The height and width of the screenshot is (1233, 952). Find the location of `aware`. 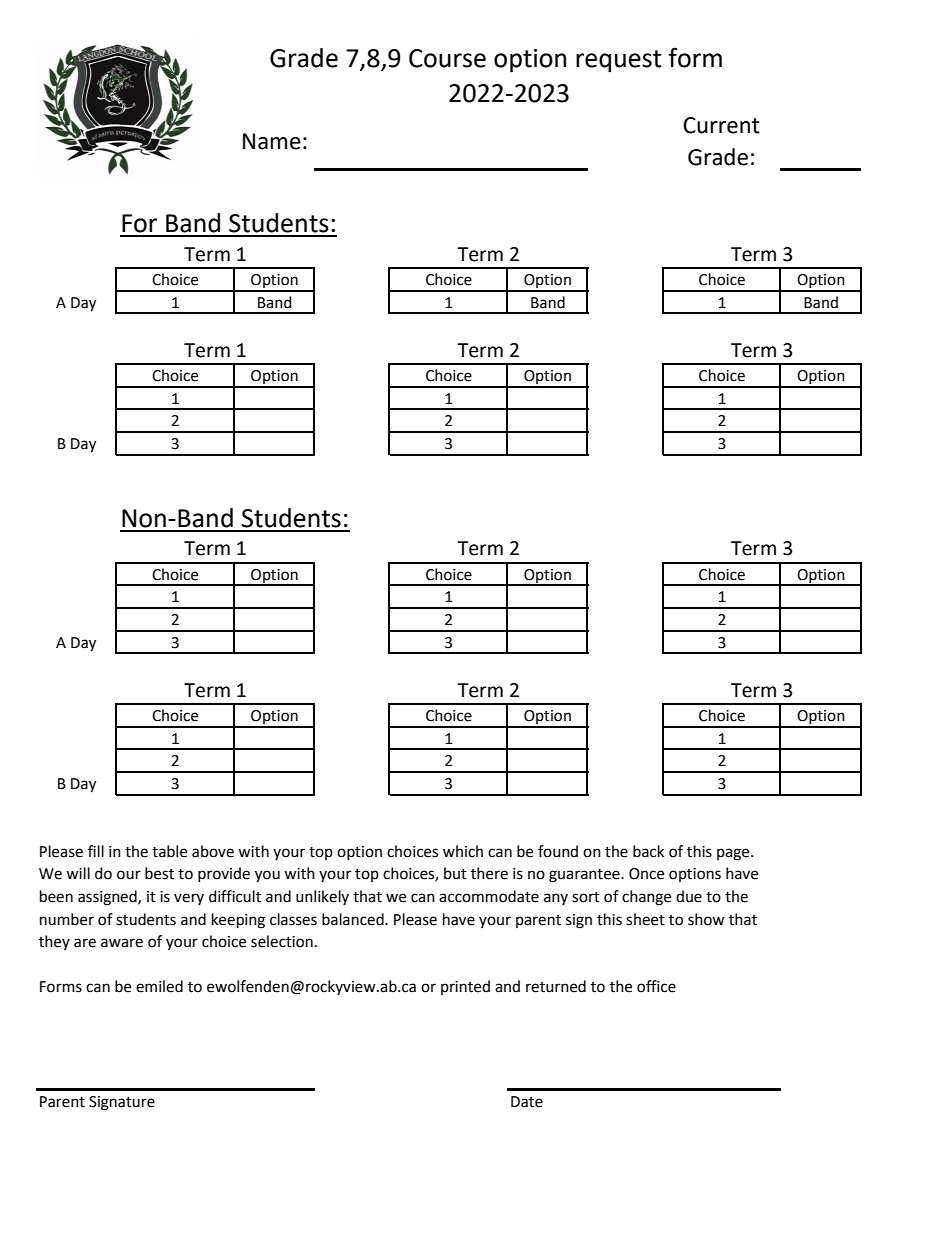

aware is located at coordinates (122, 943).
